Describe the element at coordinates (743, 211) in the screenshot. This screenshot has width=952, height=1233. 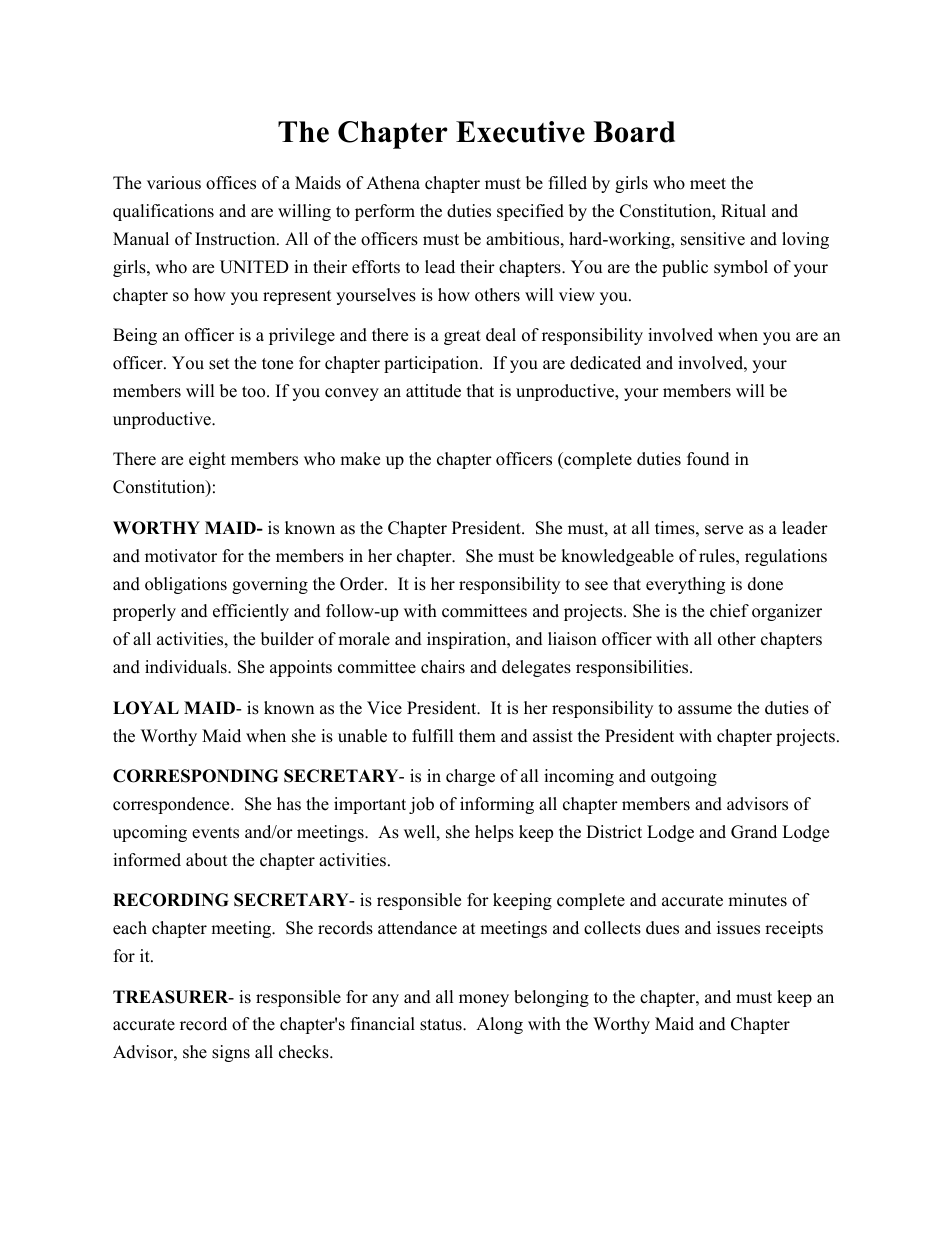
I see `Ritual` at that location.
